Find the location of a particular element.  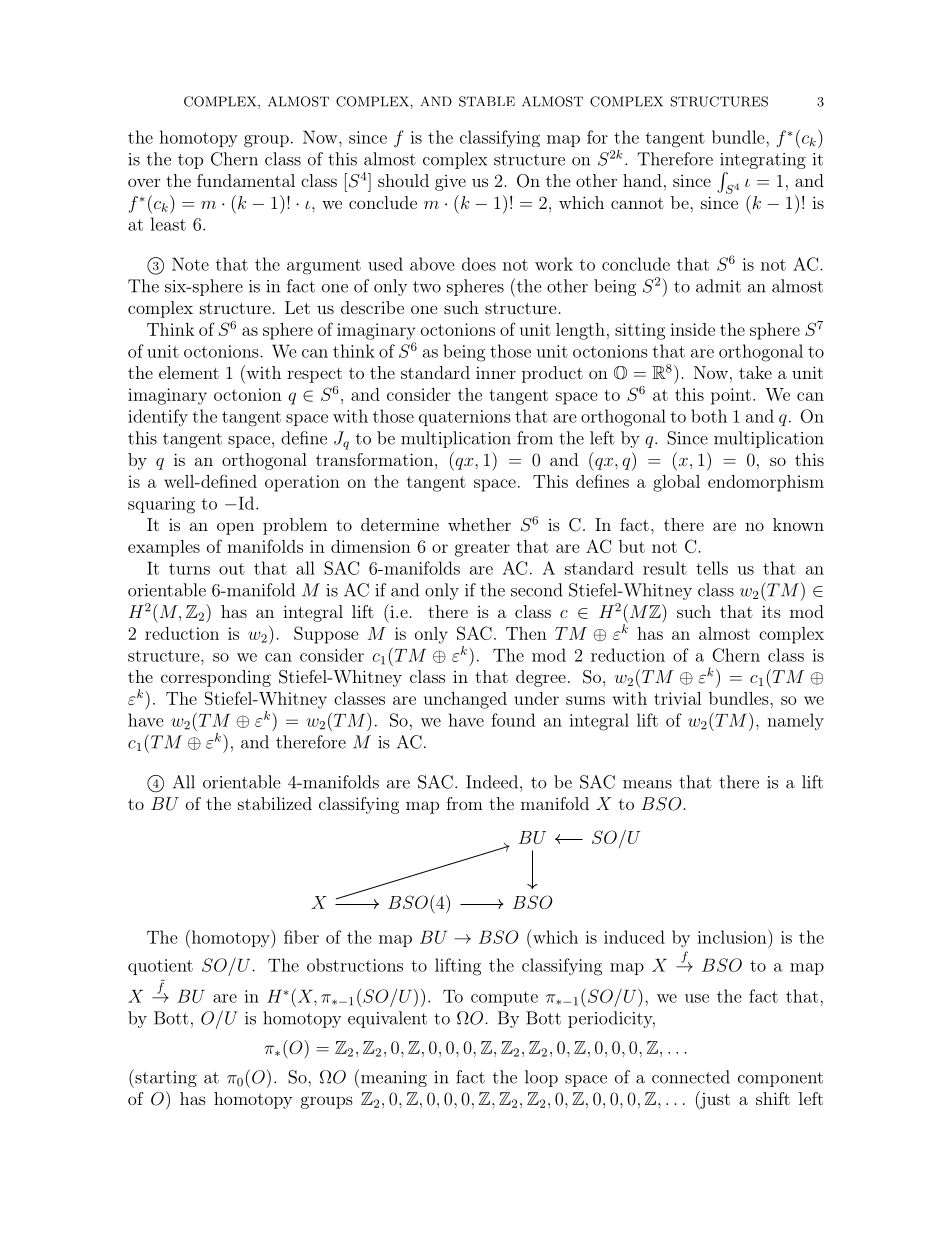

loop is located at coordinates (541, 1078).
